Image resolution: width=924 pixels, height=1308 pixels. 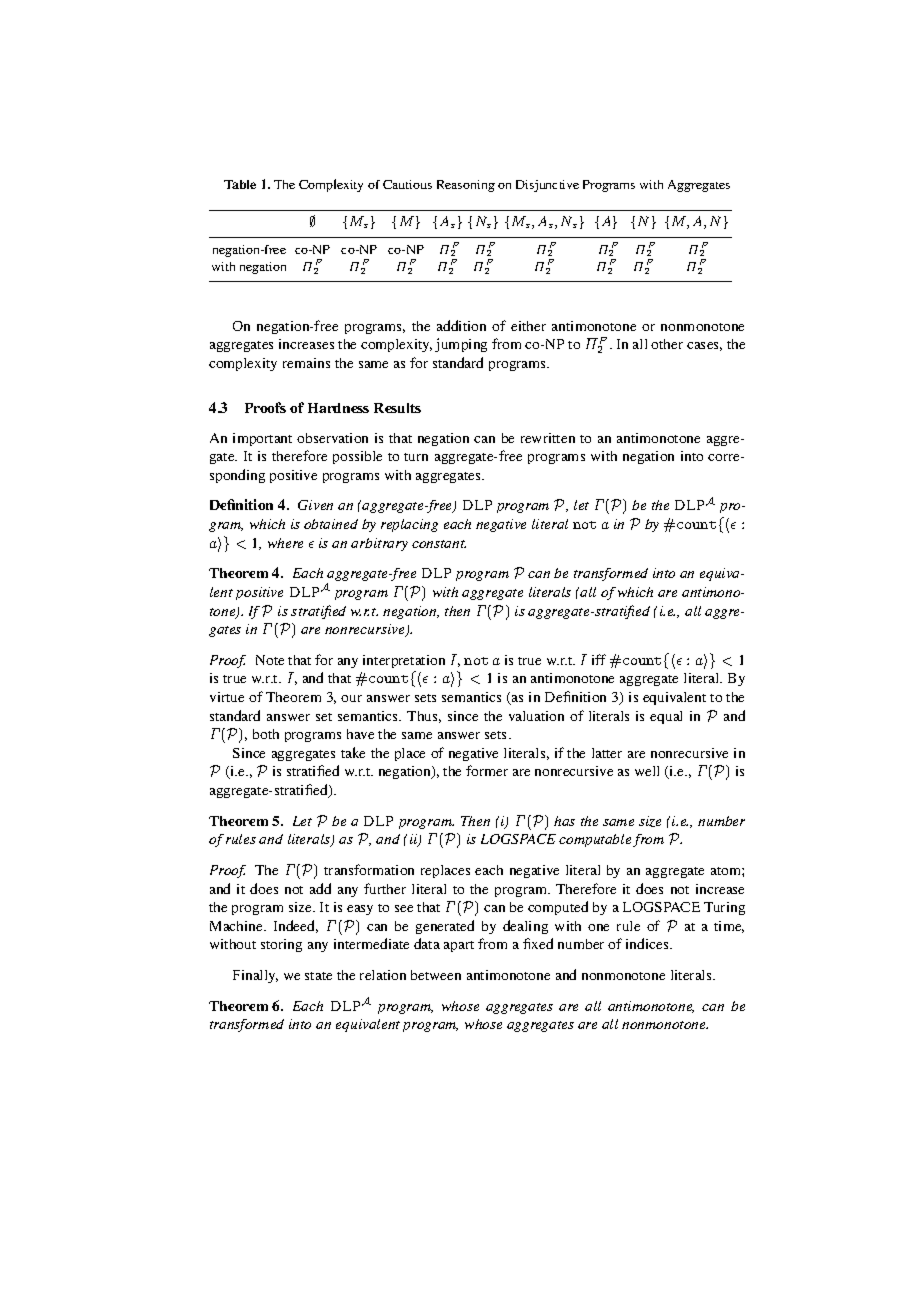 What do you see at coordinates (266, 734) in the page?
I see `both` at bounding box center [266, 734].
